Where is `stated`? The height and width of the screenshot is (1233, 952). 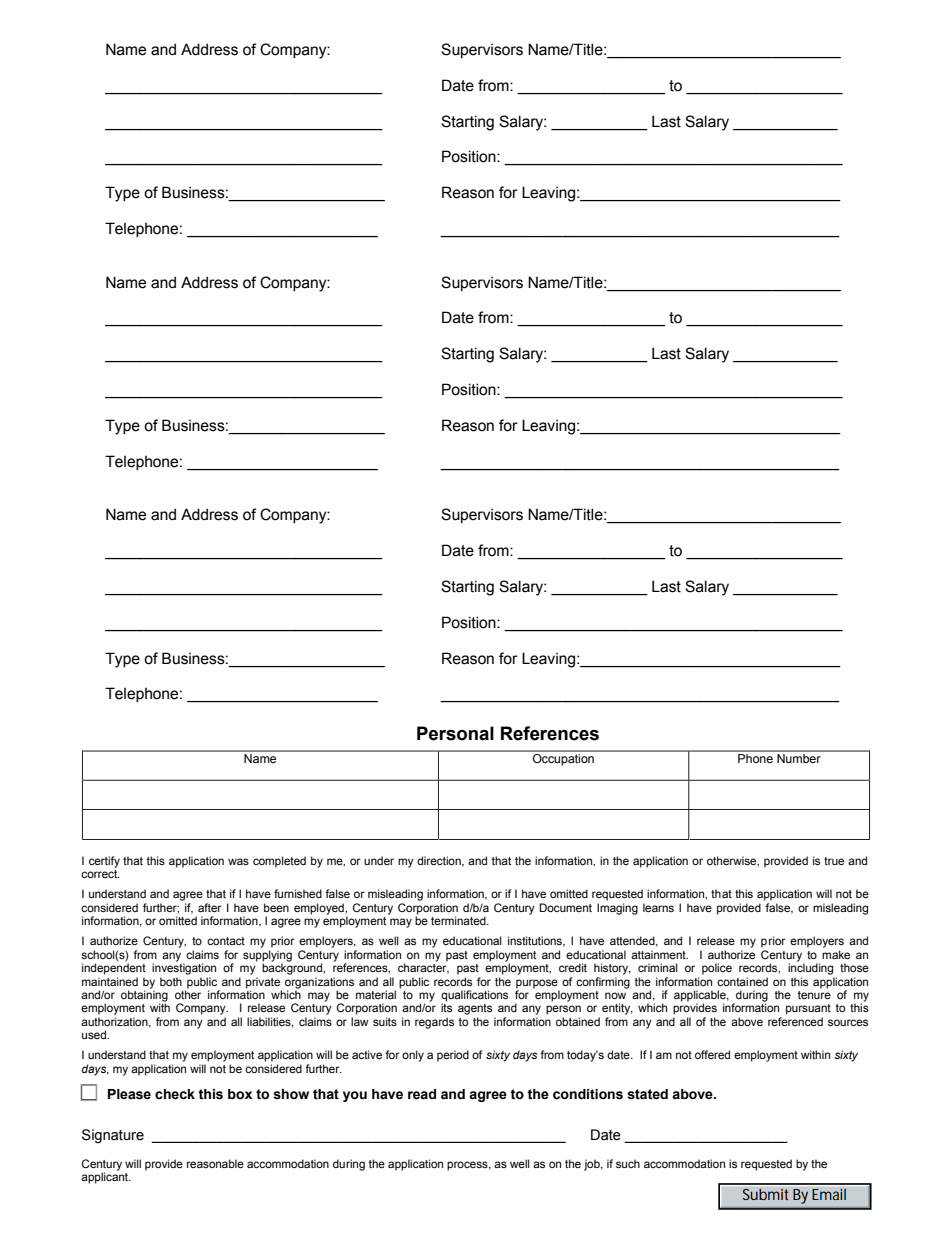
stated is located at coordinates (647, 1094).
